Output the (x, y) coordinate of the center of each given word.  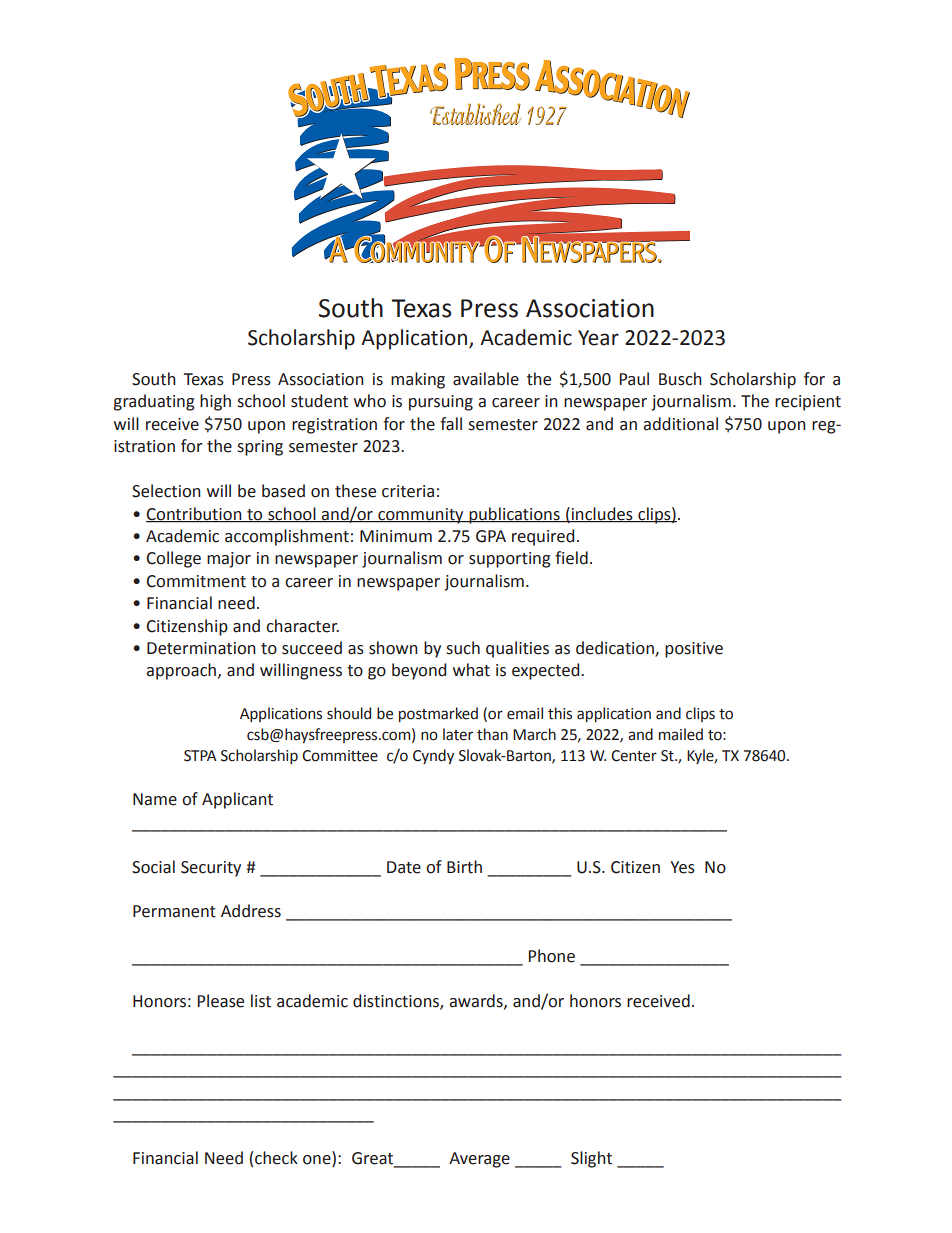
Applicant (237, 800)
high (215, 402)
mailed (681, 734)
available (486, 379)
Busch (680, 379)
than (492, 734)
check (276, 1158)
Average (479, 1160)
